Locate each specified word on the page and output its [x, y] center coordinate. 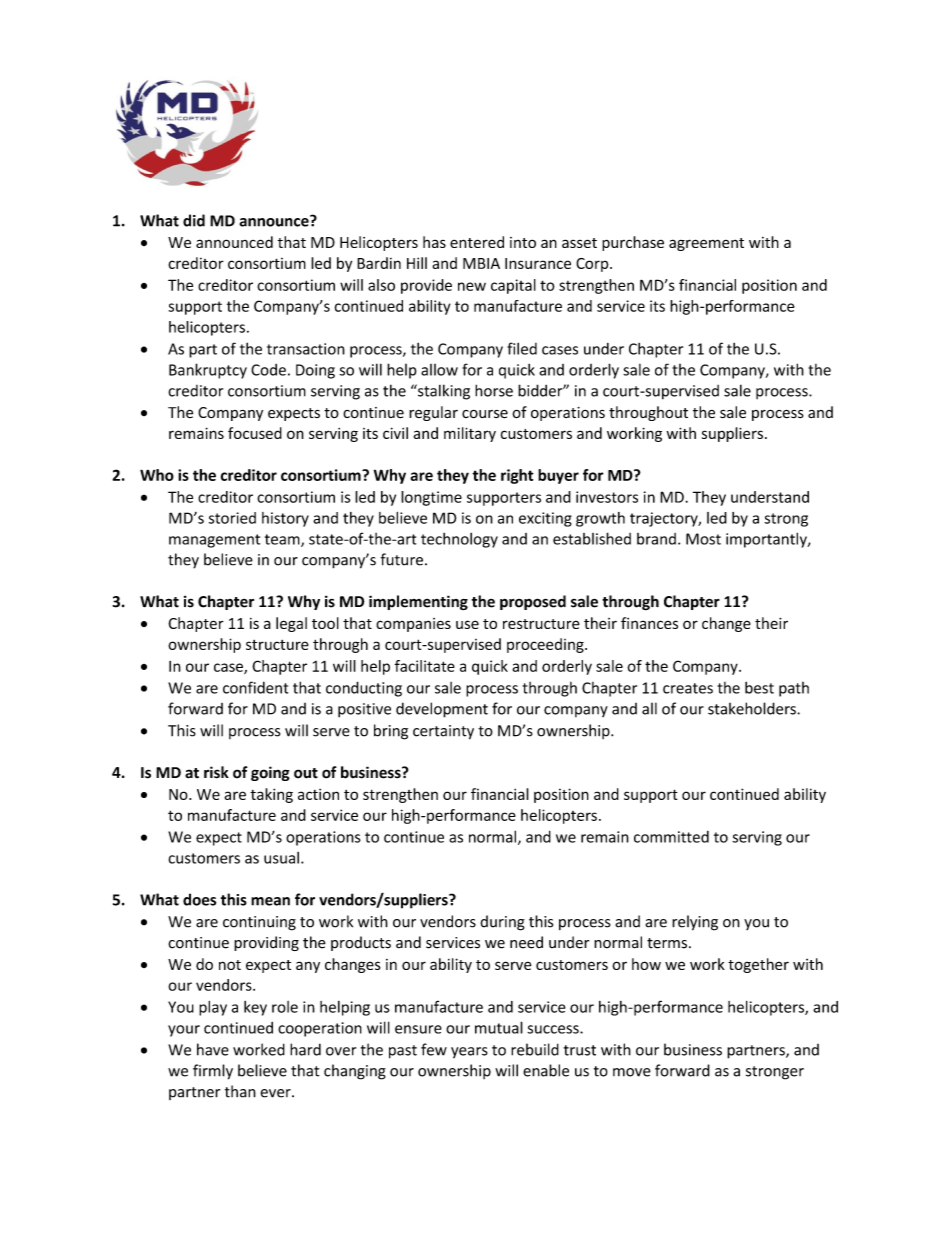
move [632, 1072]
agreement [706, 244]
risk [216, 772]
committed [671, 837]
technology [459, 540]
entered [477, 242]
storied [232, 518]
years [469, 1053]
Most [703, 539]
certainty [443, 732]
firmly [213, 1072]
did [194, 220]
